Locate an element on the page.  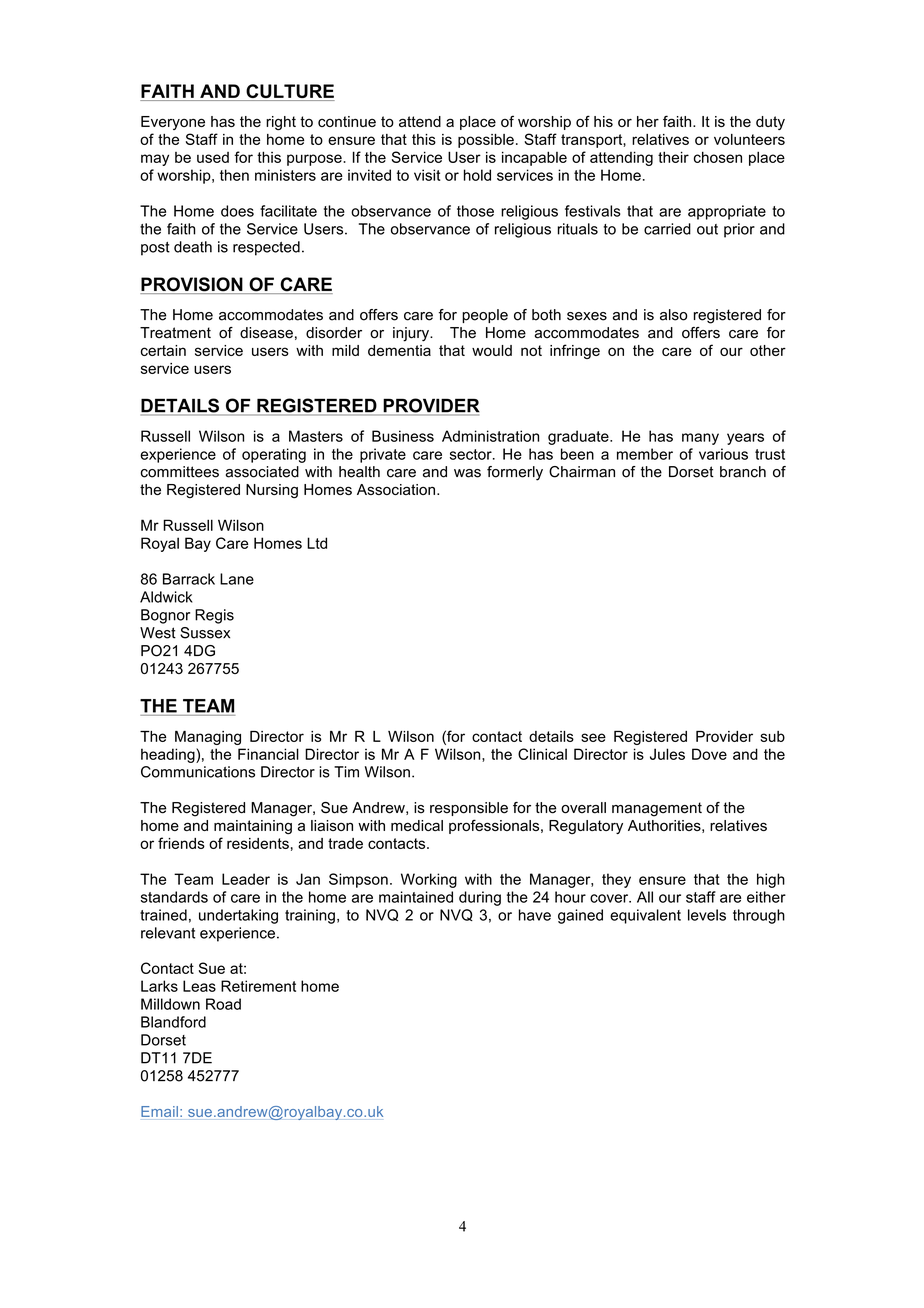
Association is located at coordinates (396, 489).
